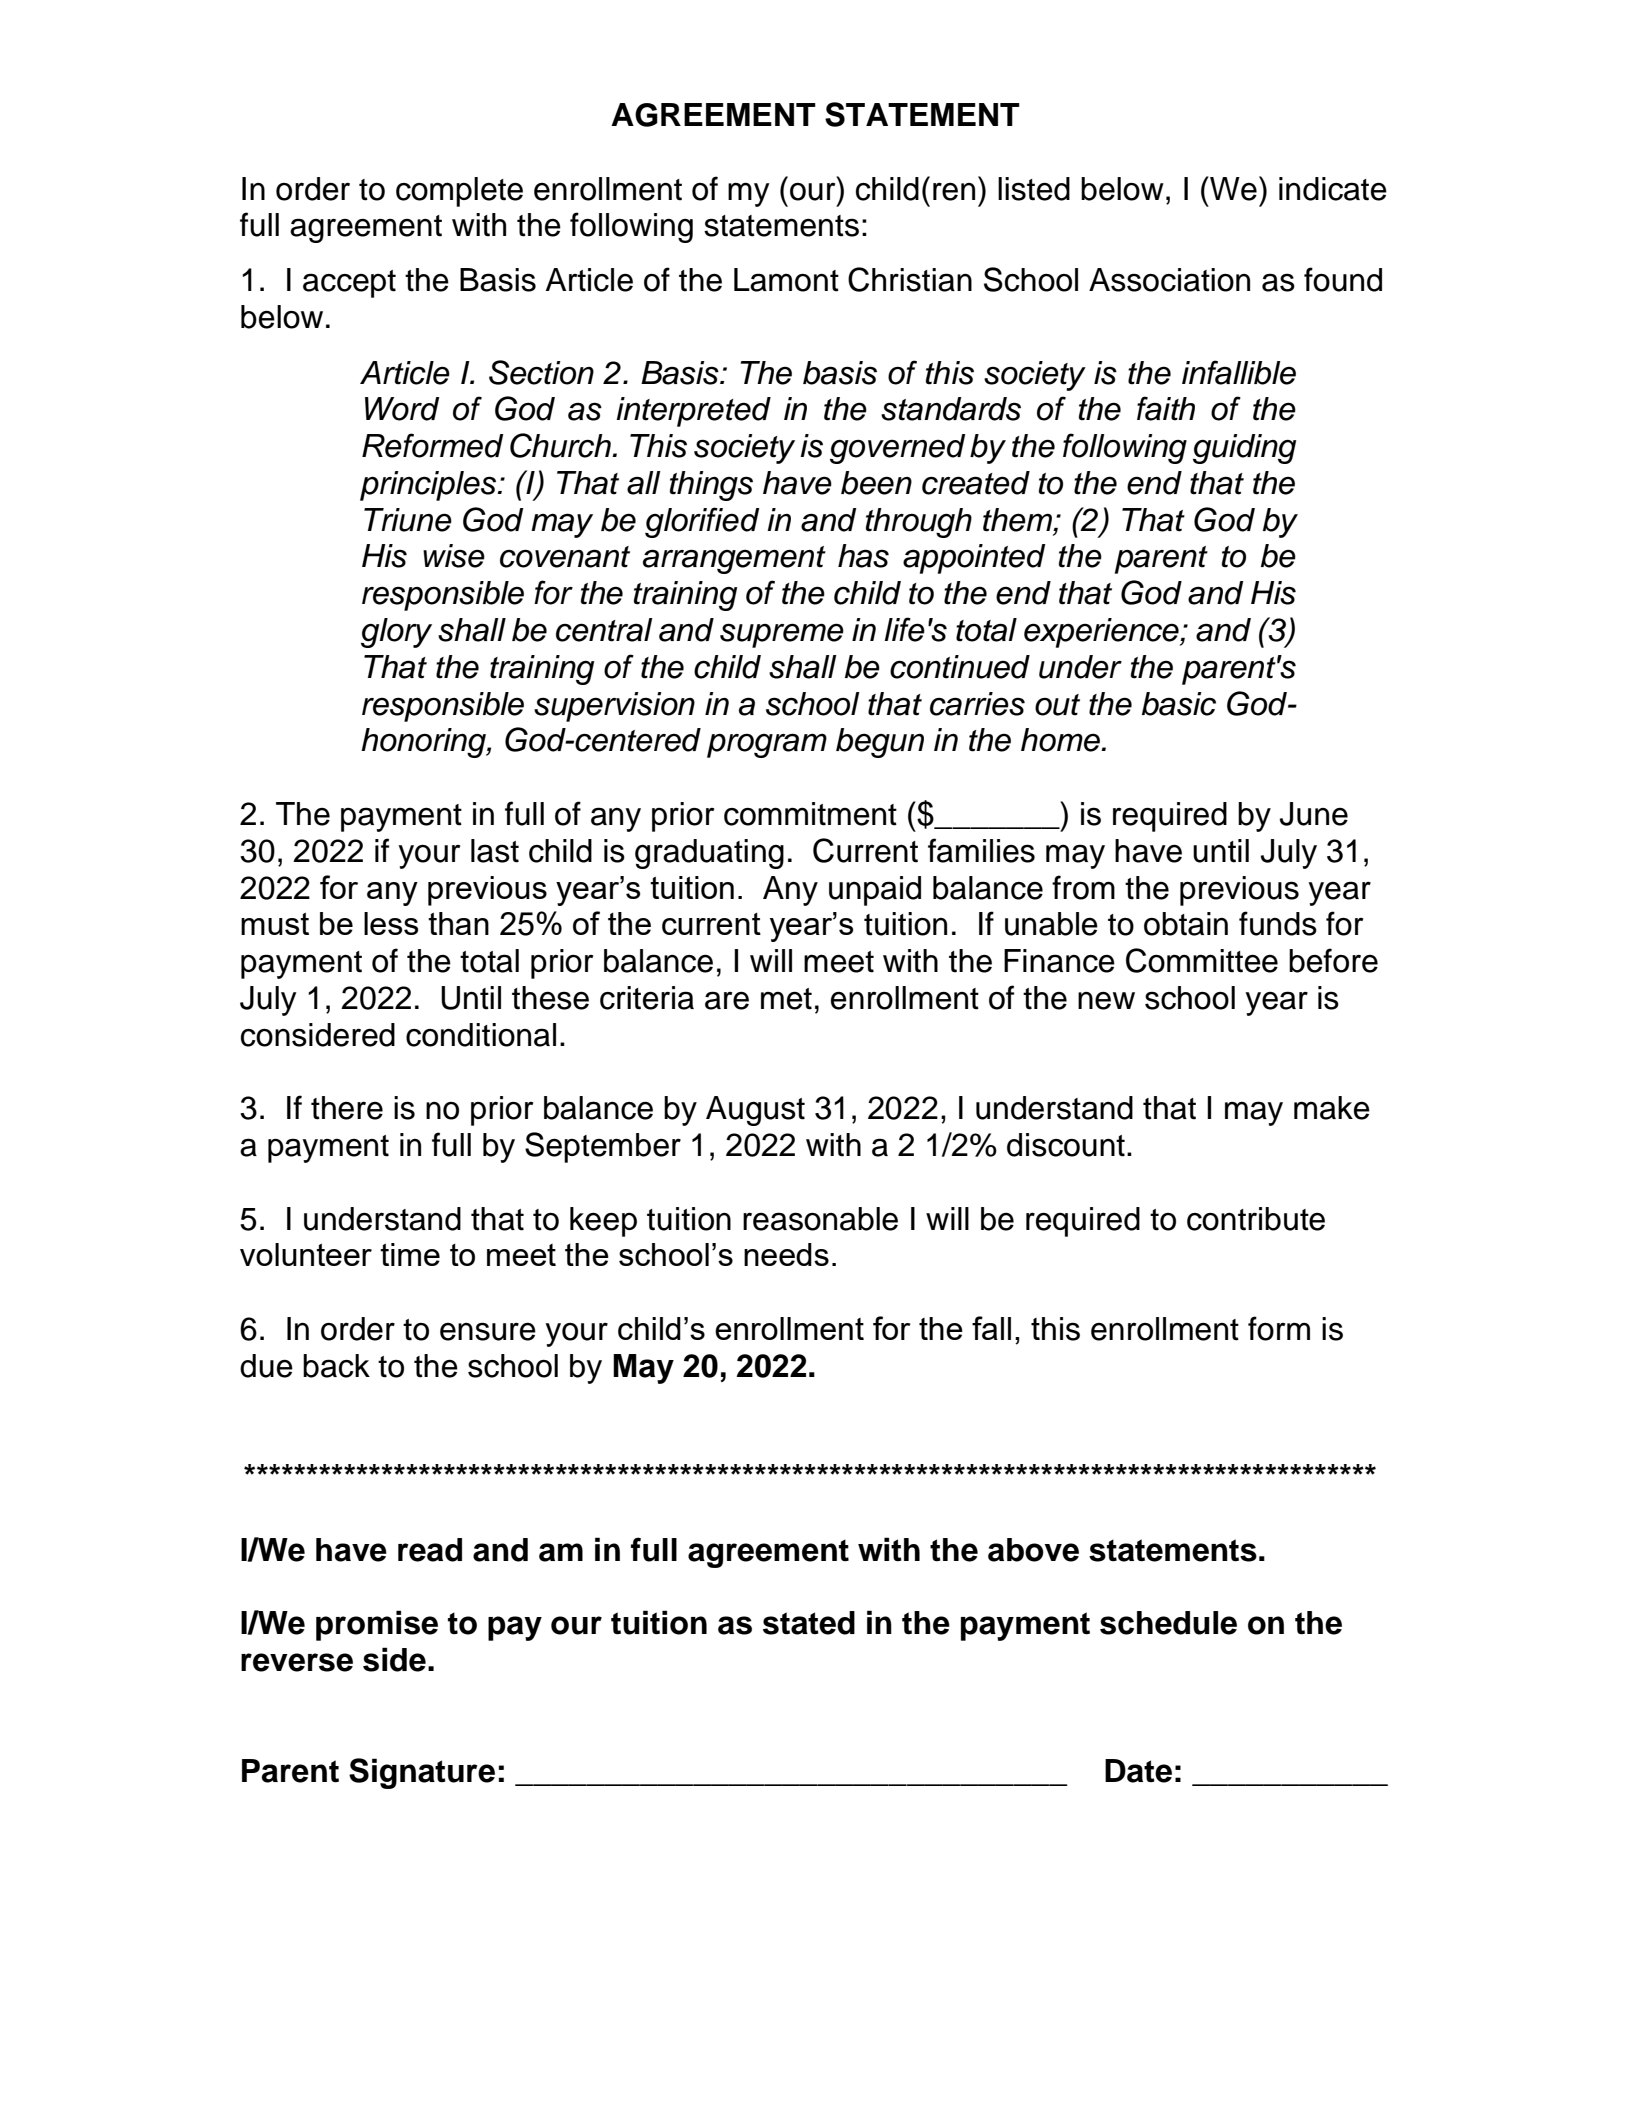 The height and width of the document is (2111, 1631). What do you see at coordinates (396, 633) in the document?
I see `glory` at bounding box center [396, 633].
